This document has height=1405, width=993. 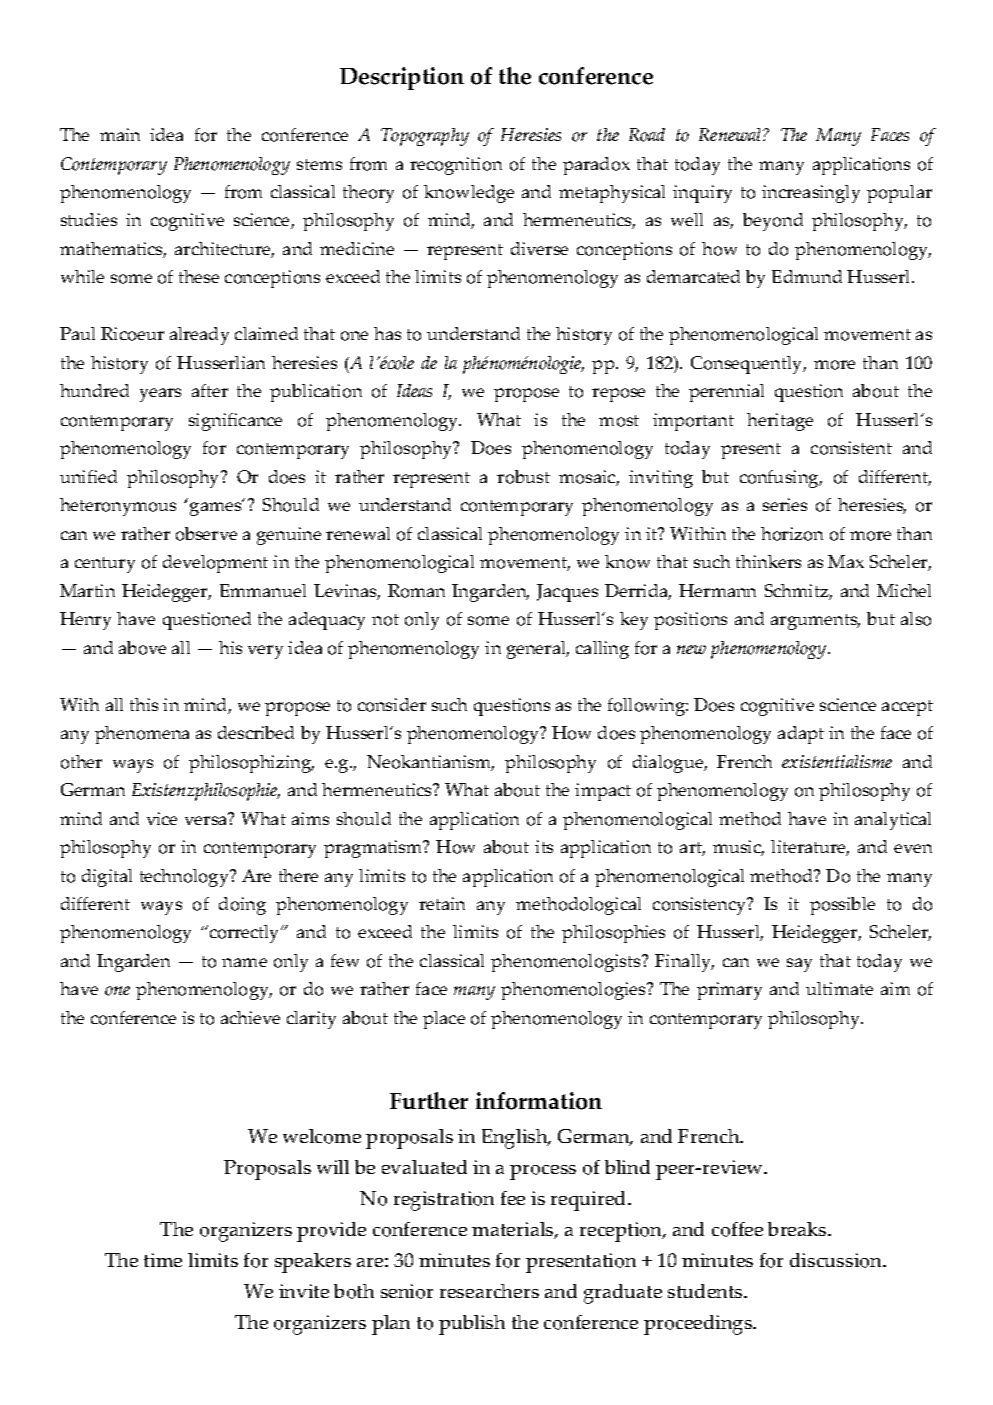 What do you see at coordinates (144, 704) in the document?
I see `this` at bounding box center [144, 704].
